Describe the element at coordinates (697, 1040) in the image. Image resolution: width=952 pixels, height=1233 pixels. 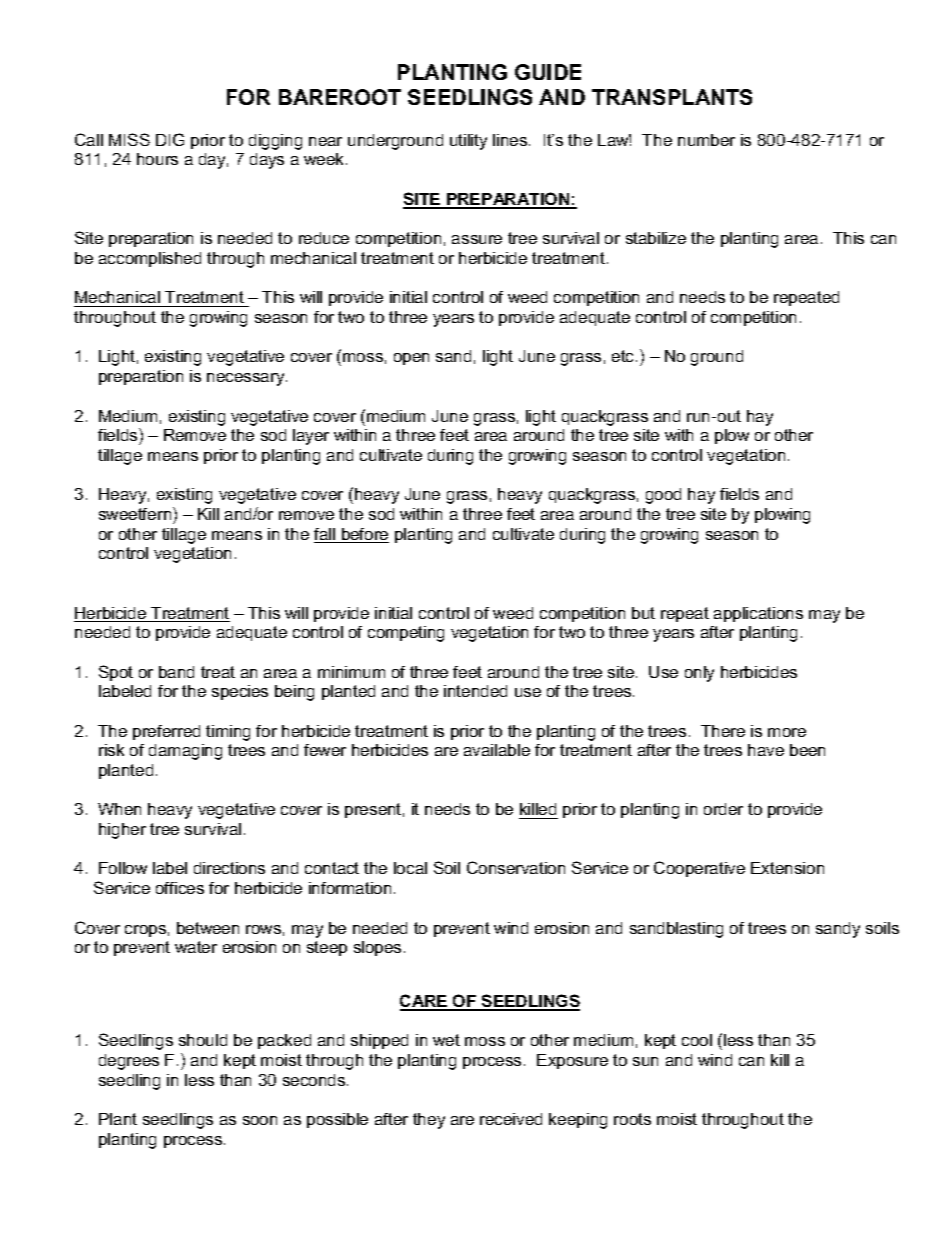
I see `cool` at that location.
